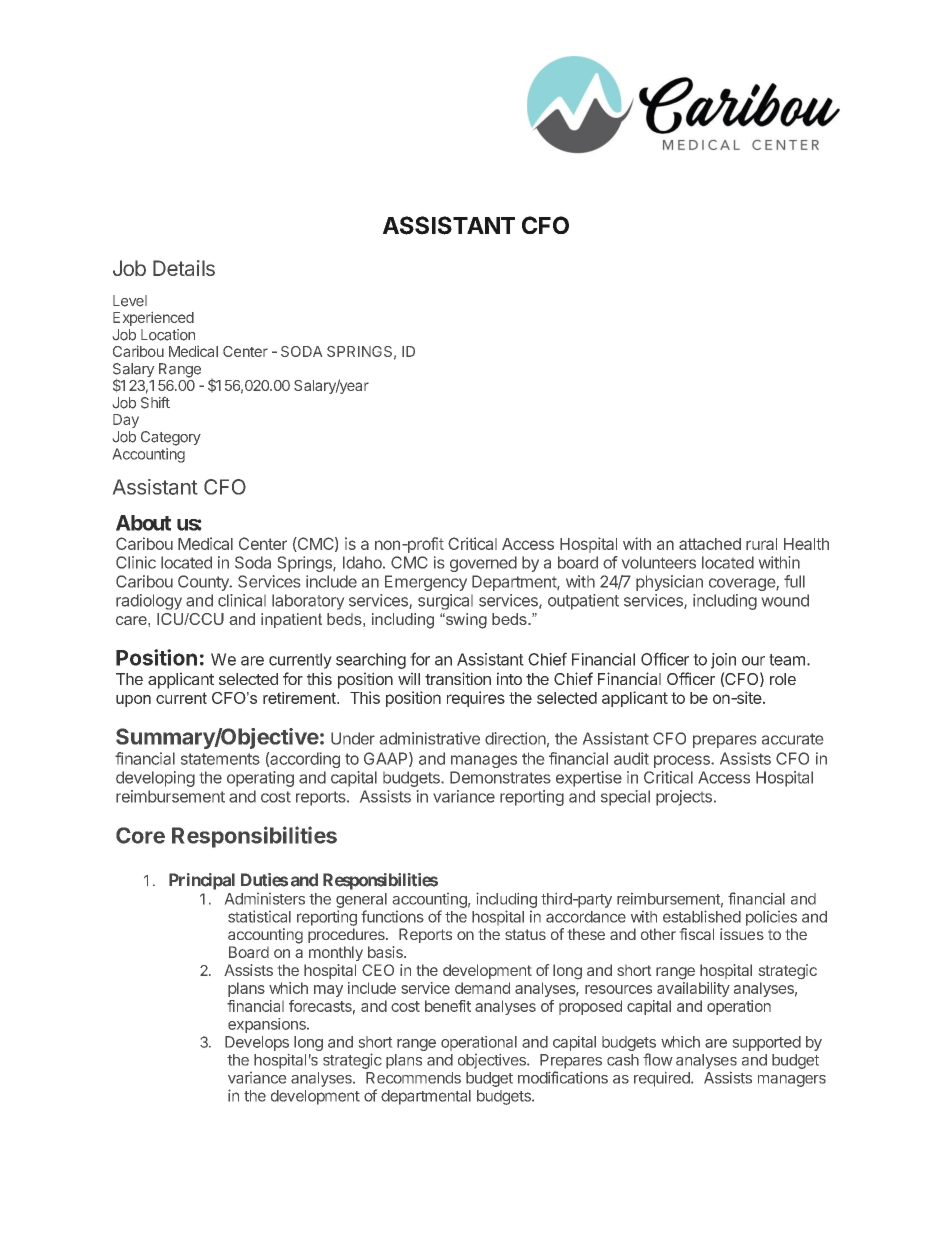 The width and height of the image is (952, 1233). What do you see at coordinates (184, 268) in the image?
I see `Details` at bounding box center [184, 268].
